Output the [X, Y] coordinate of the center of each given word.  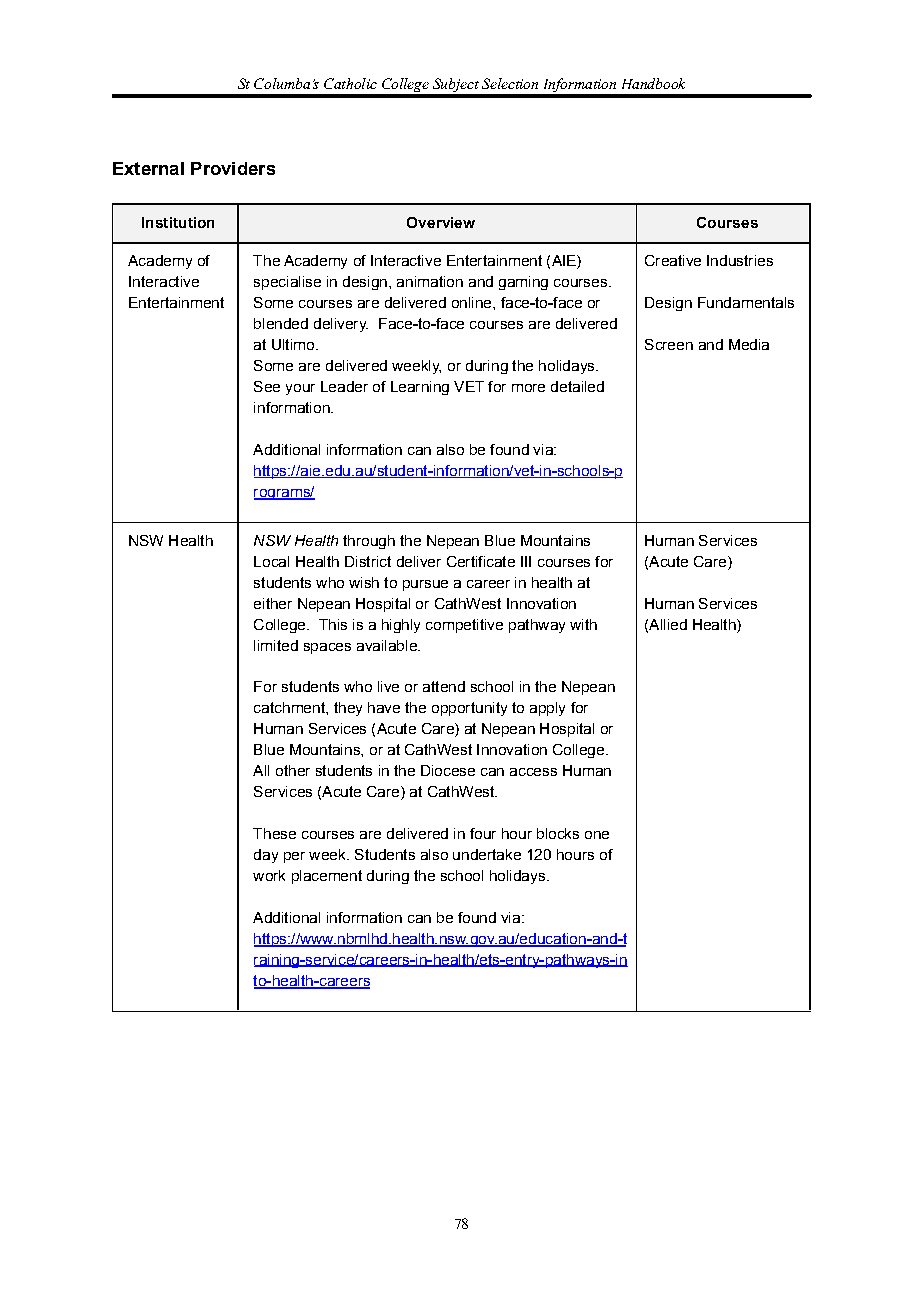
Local [271, 561]
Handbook [653, 83]
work [269, 875]
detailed [577, 386]
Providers [233, 168]
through [369, 542]
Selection [510, 83]
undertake [487, 854]
